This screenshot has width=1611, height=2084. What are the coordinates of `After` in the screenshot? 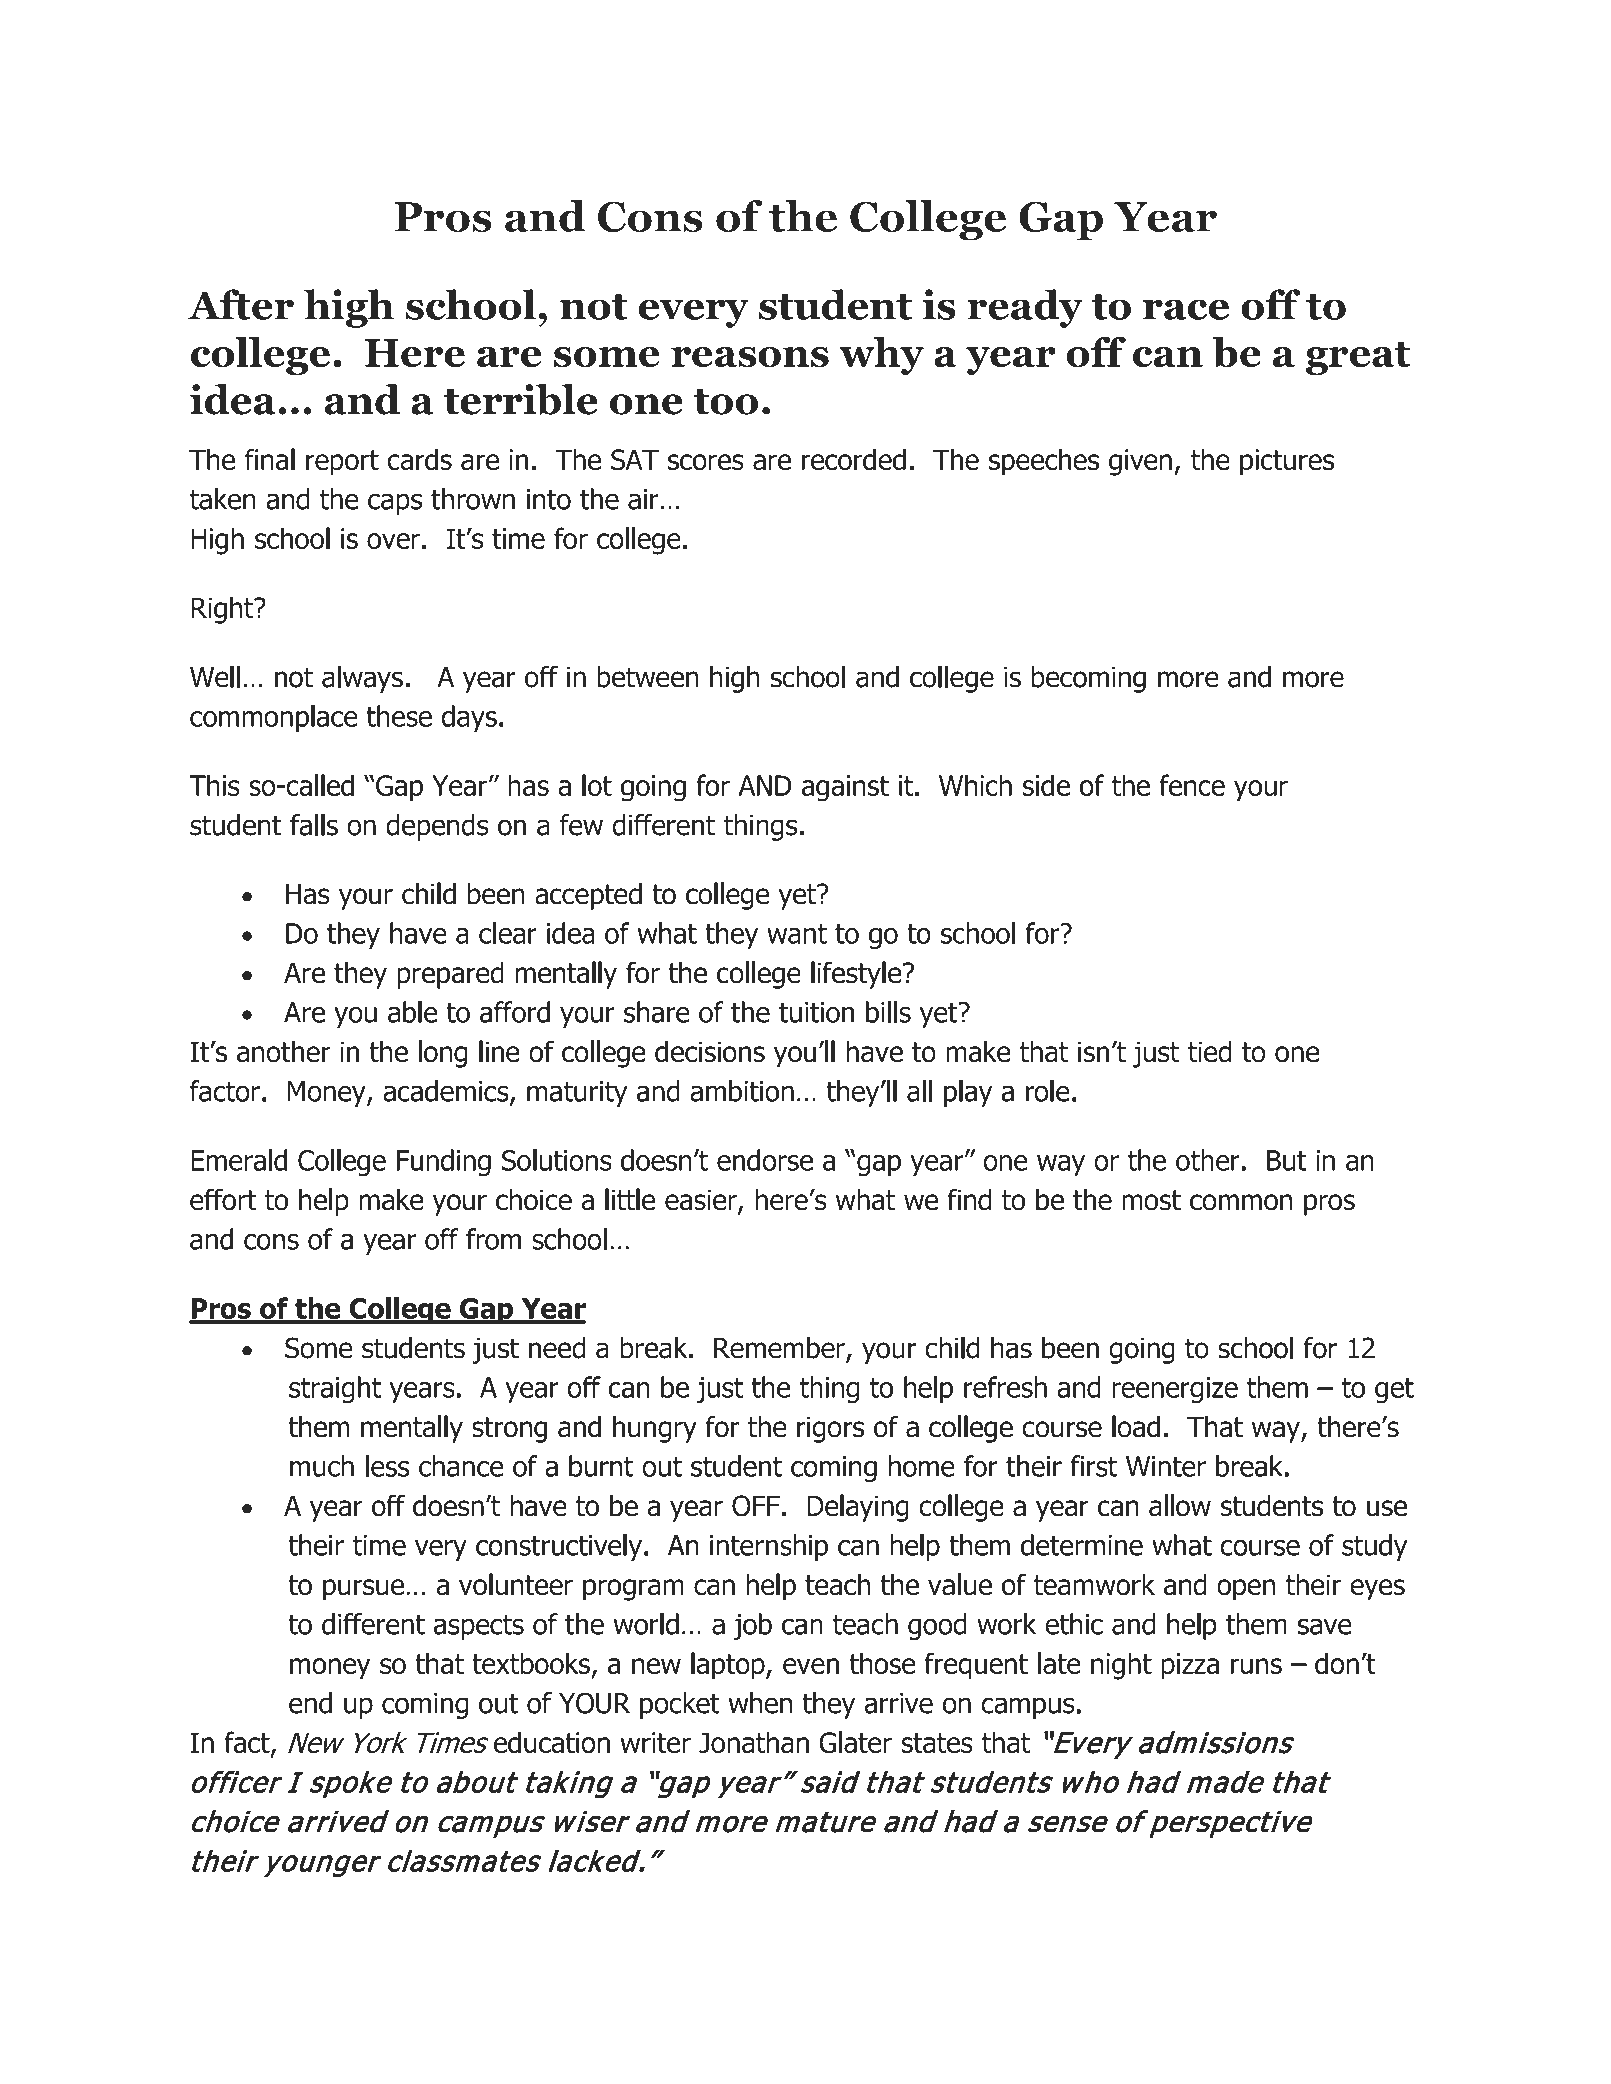 It's located at (241, 304).
